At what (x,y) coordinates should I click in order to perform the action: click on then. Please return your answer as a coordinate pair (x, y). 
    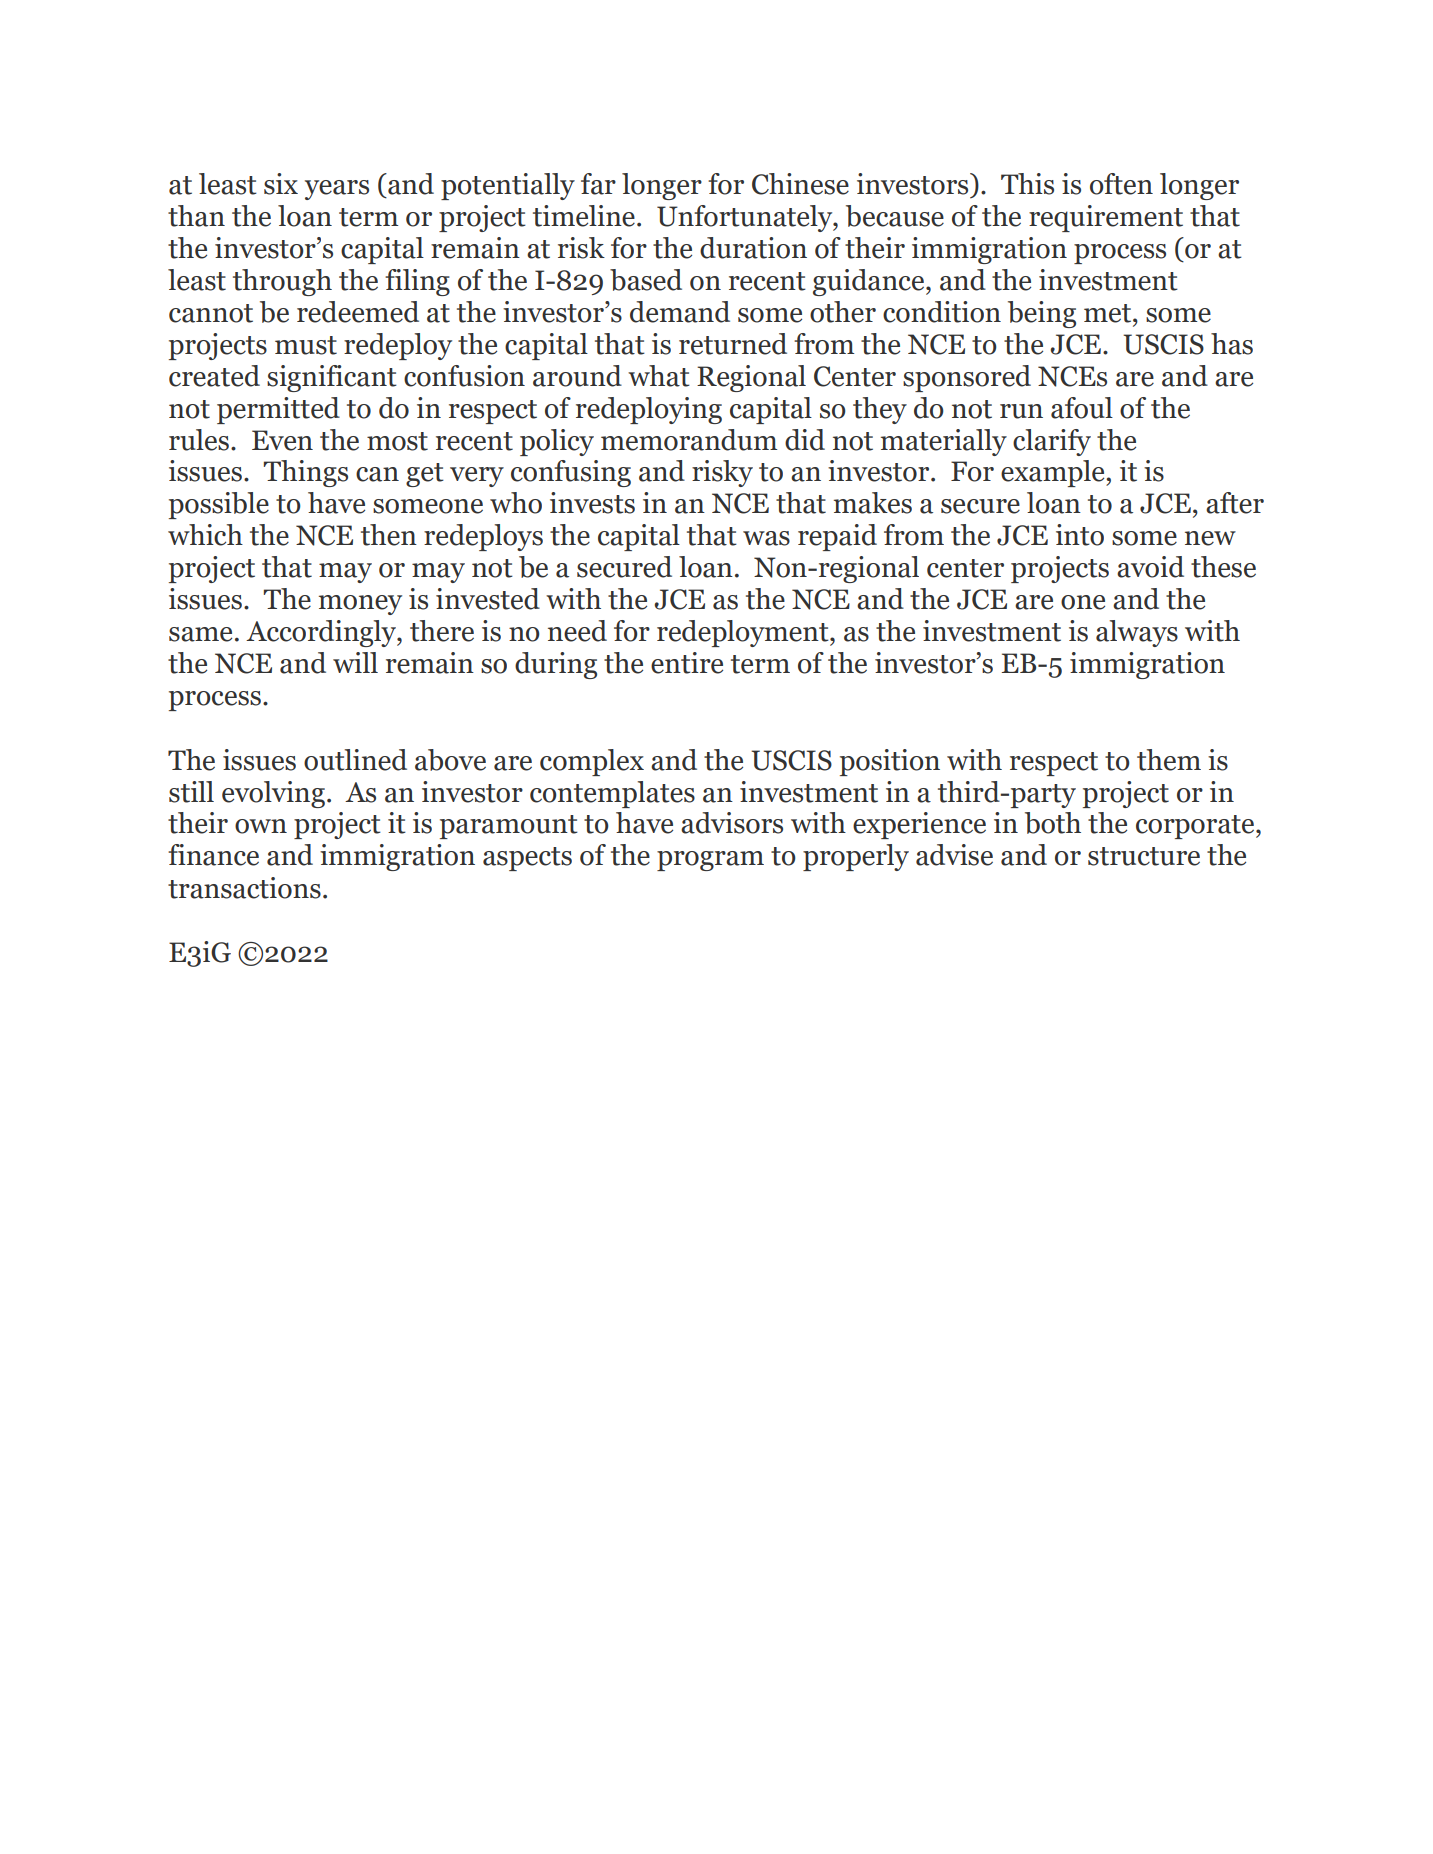
    Looking at the image, I should click on (389, 535).
